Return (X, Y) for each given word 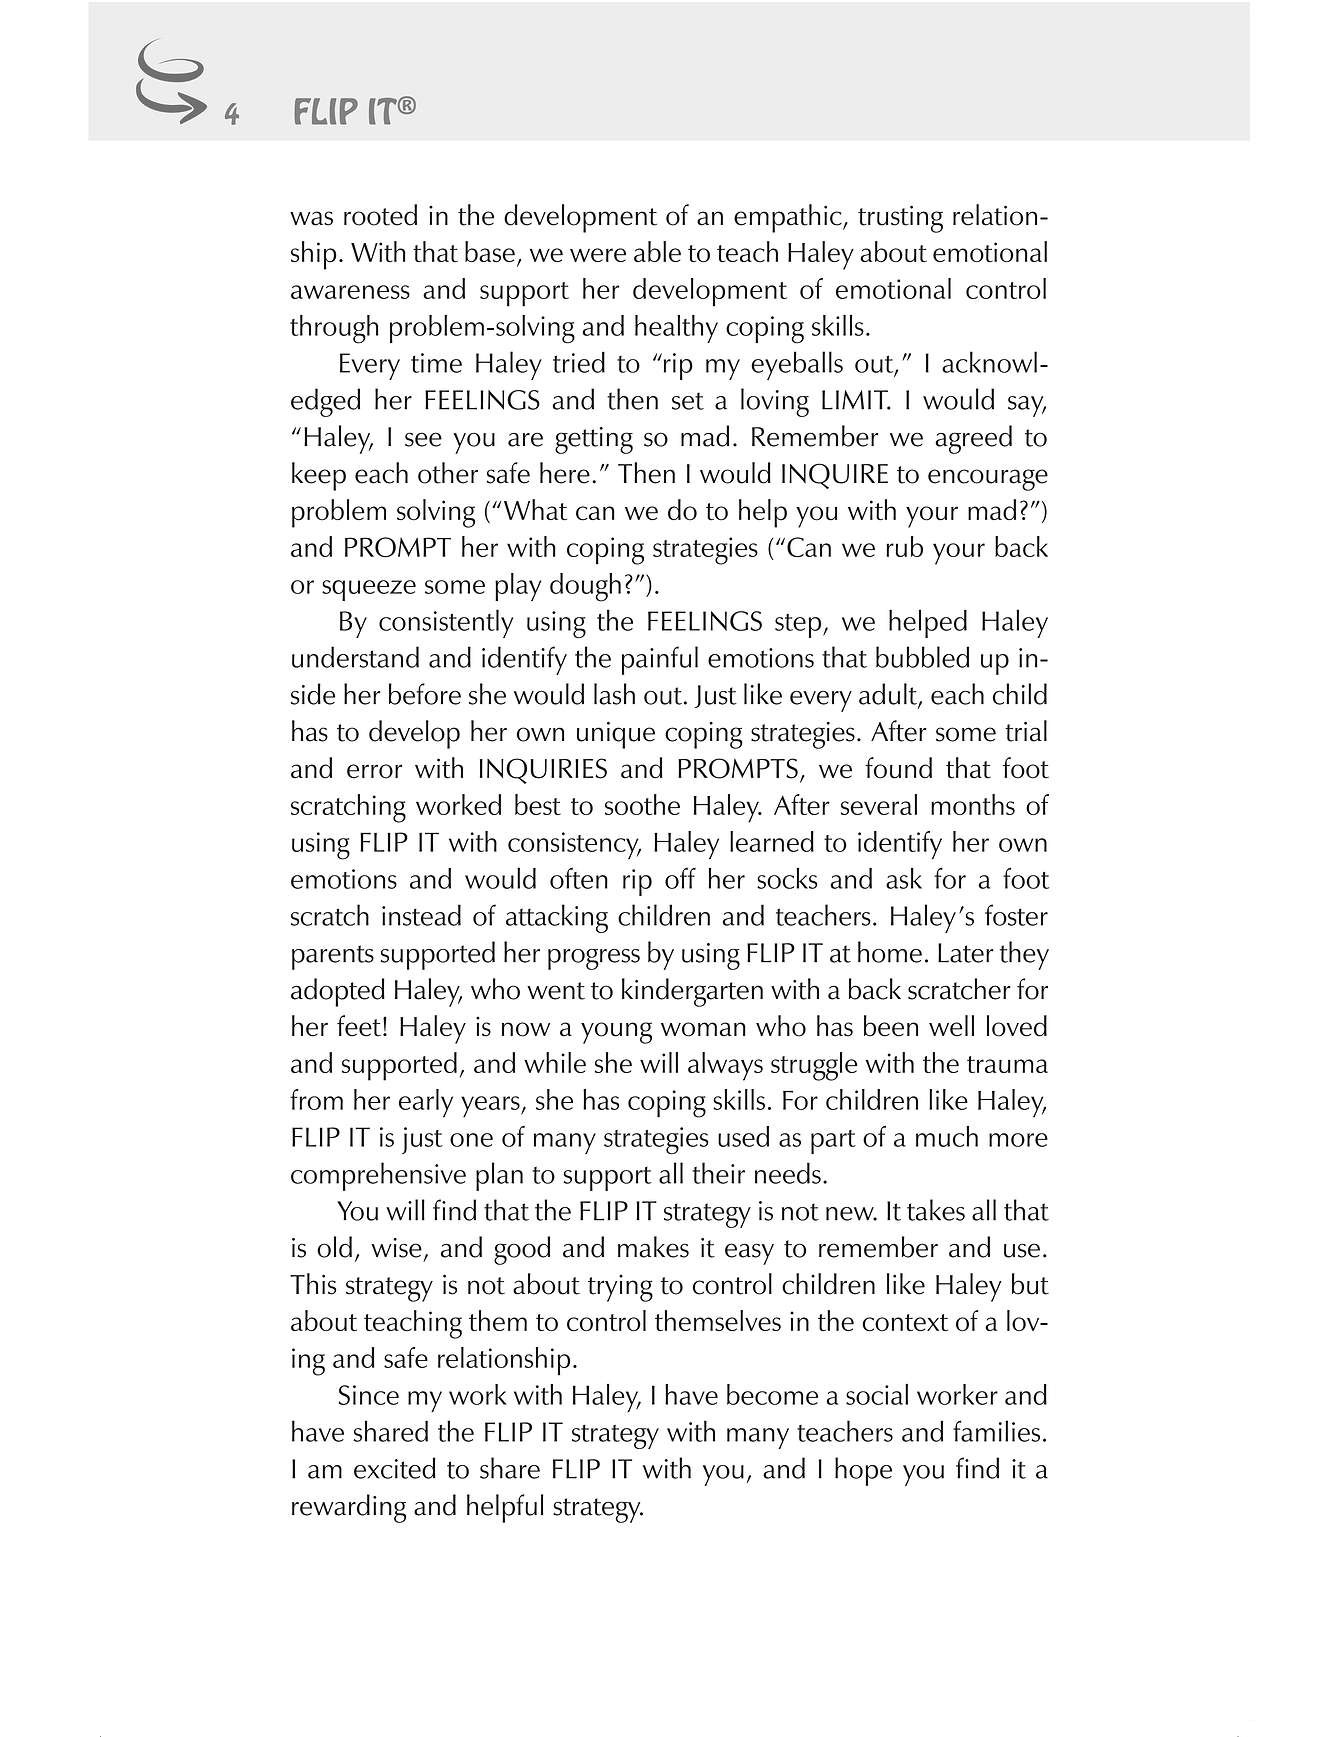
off (680, 878)
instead (421, 915)
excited (395, 1468)
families (996, 1431)
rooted (380, 215)
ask (904, 878)
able (657, 251)
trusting (900, 219)
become (772, 1394)
